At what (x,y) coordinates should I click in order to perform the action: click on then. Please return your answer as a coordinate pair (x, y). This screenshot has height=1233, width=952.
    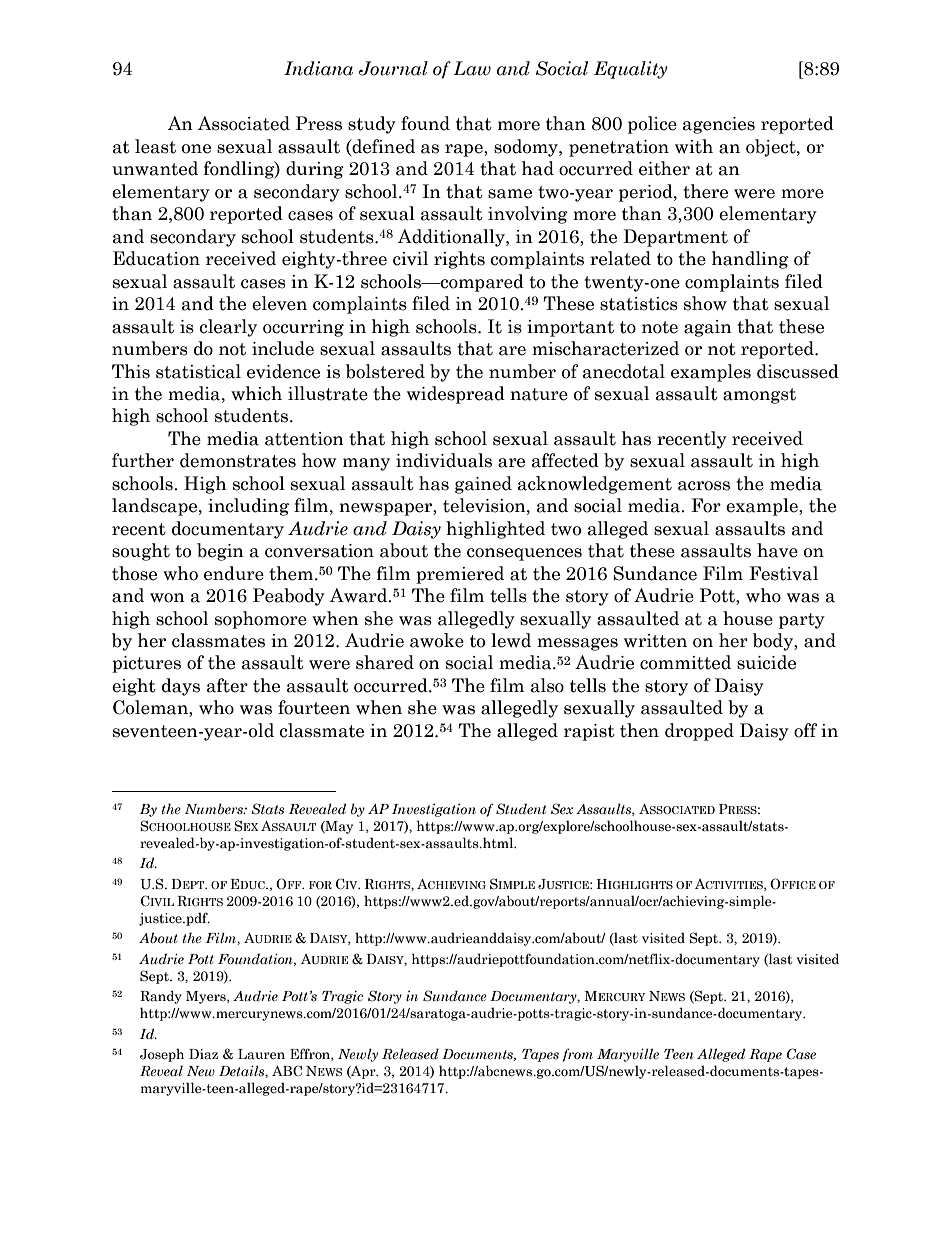
    Looking at the image, I should click on (639, 730).
